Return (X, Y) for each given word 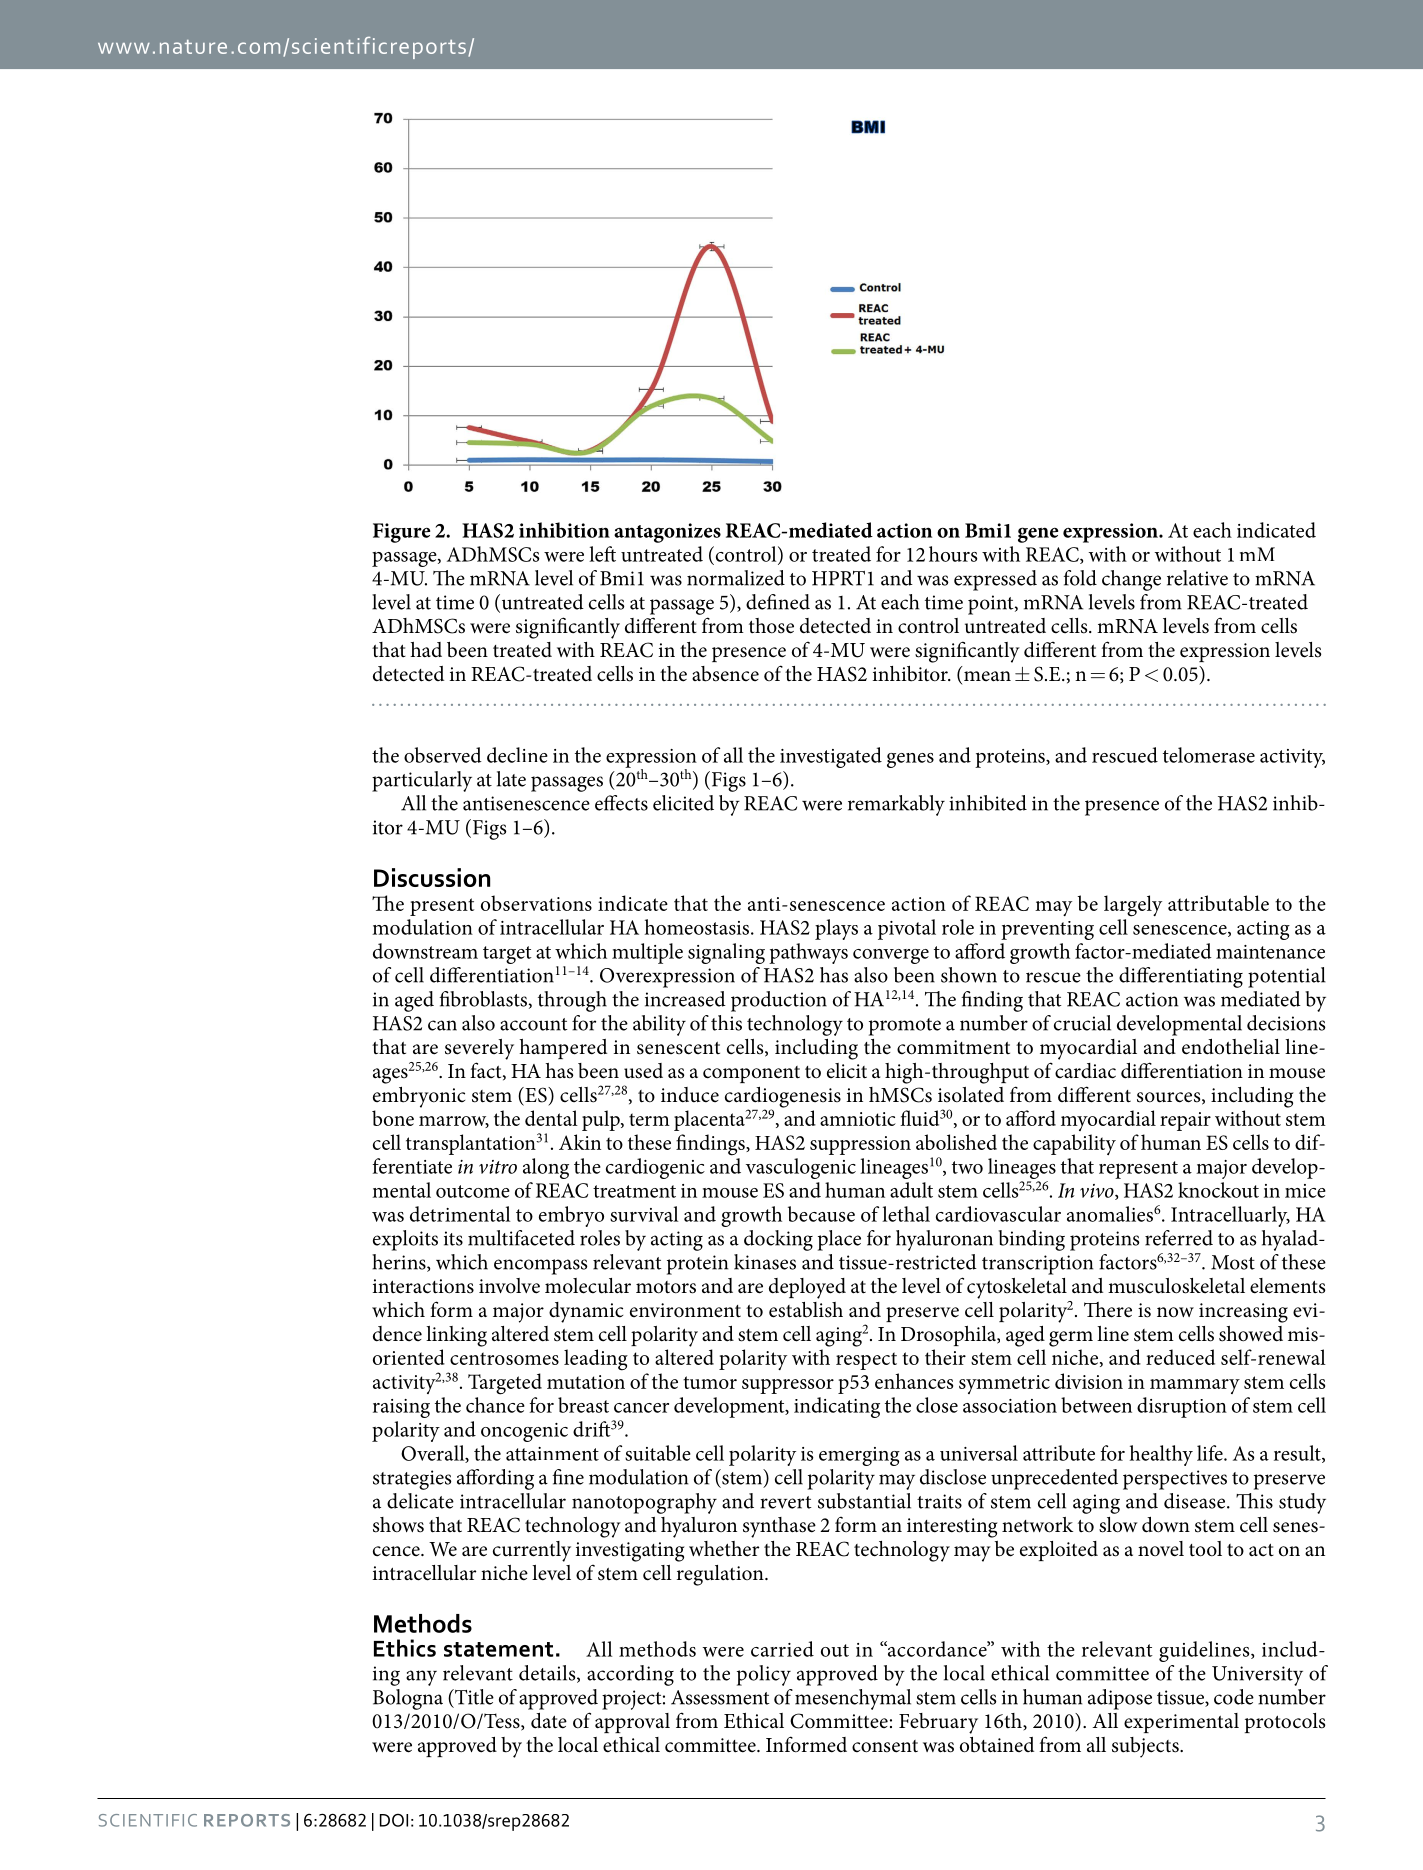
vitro (498, 1167)
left (602, 554)
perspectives (1175, 1480)
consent (885, 1746)
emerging (859, 1456)
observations (536, 903)
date (549, 1721)
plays (836, 929)
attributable (1218, 903)
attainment (552, 1454)
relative (1197, 578)
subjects (1146, 1747)
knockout (1218, 1190)
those (771, 626)
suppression (860, 1145)
